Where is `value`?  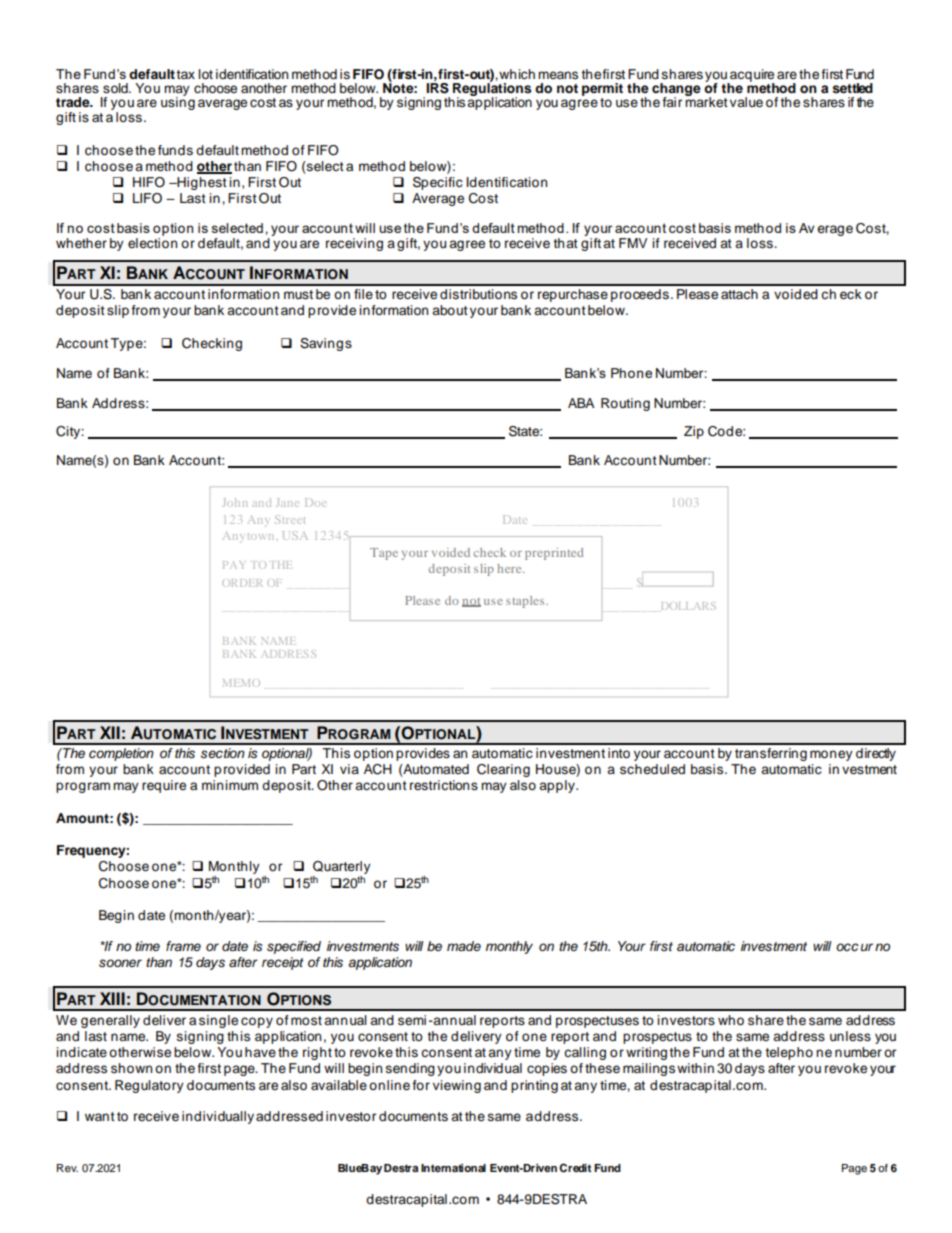
value is located at coordinates (746, 102).
